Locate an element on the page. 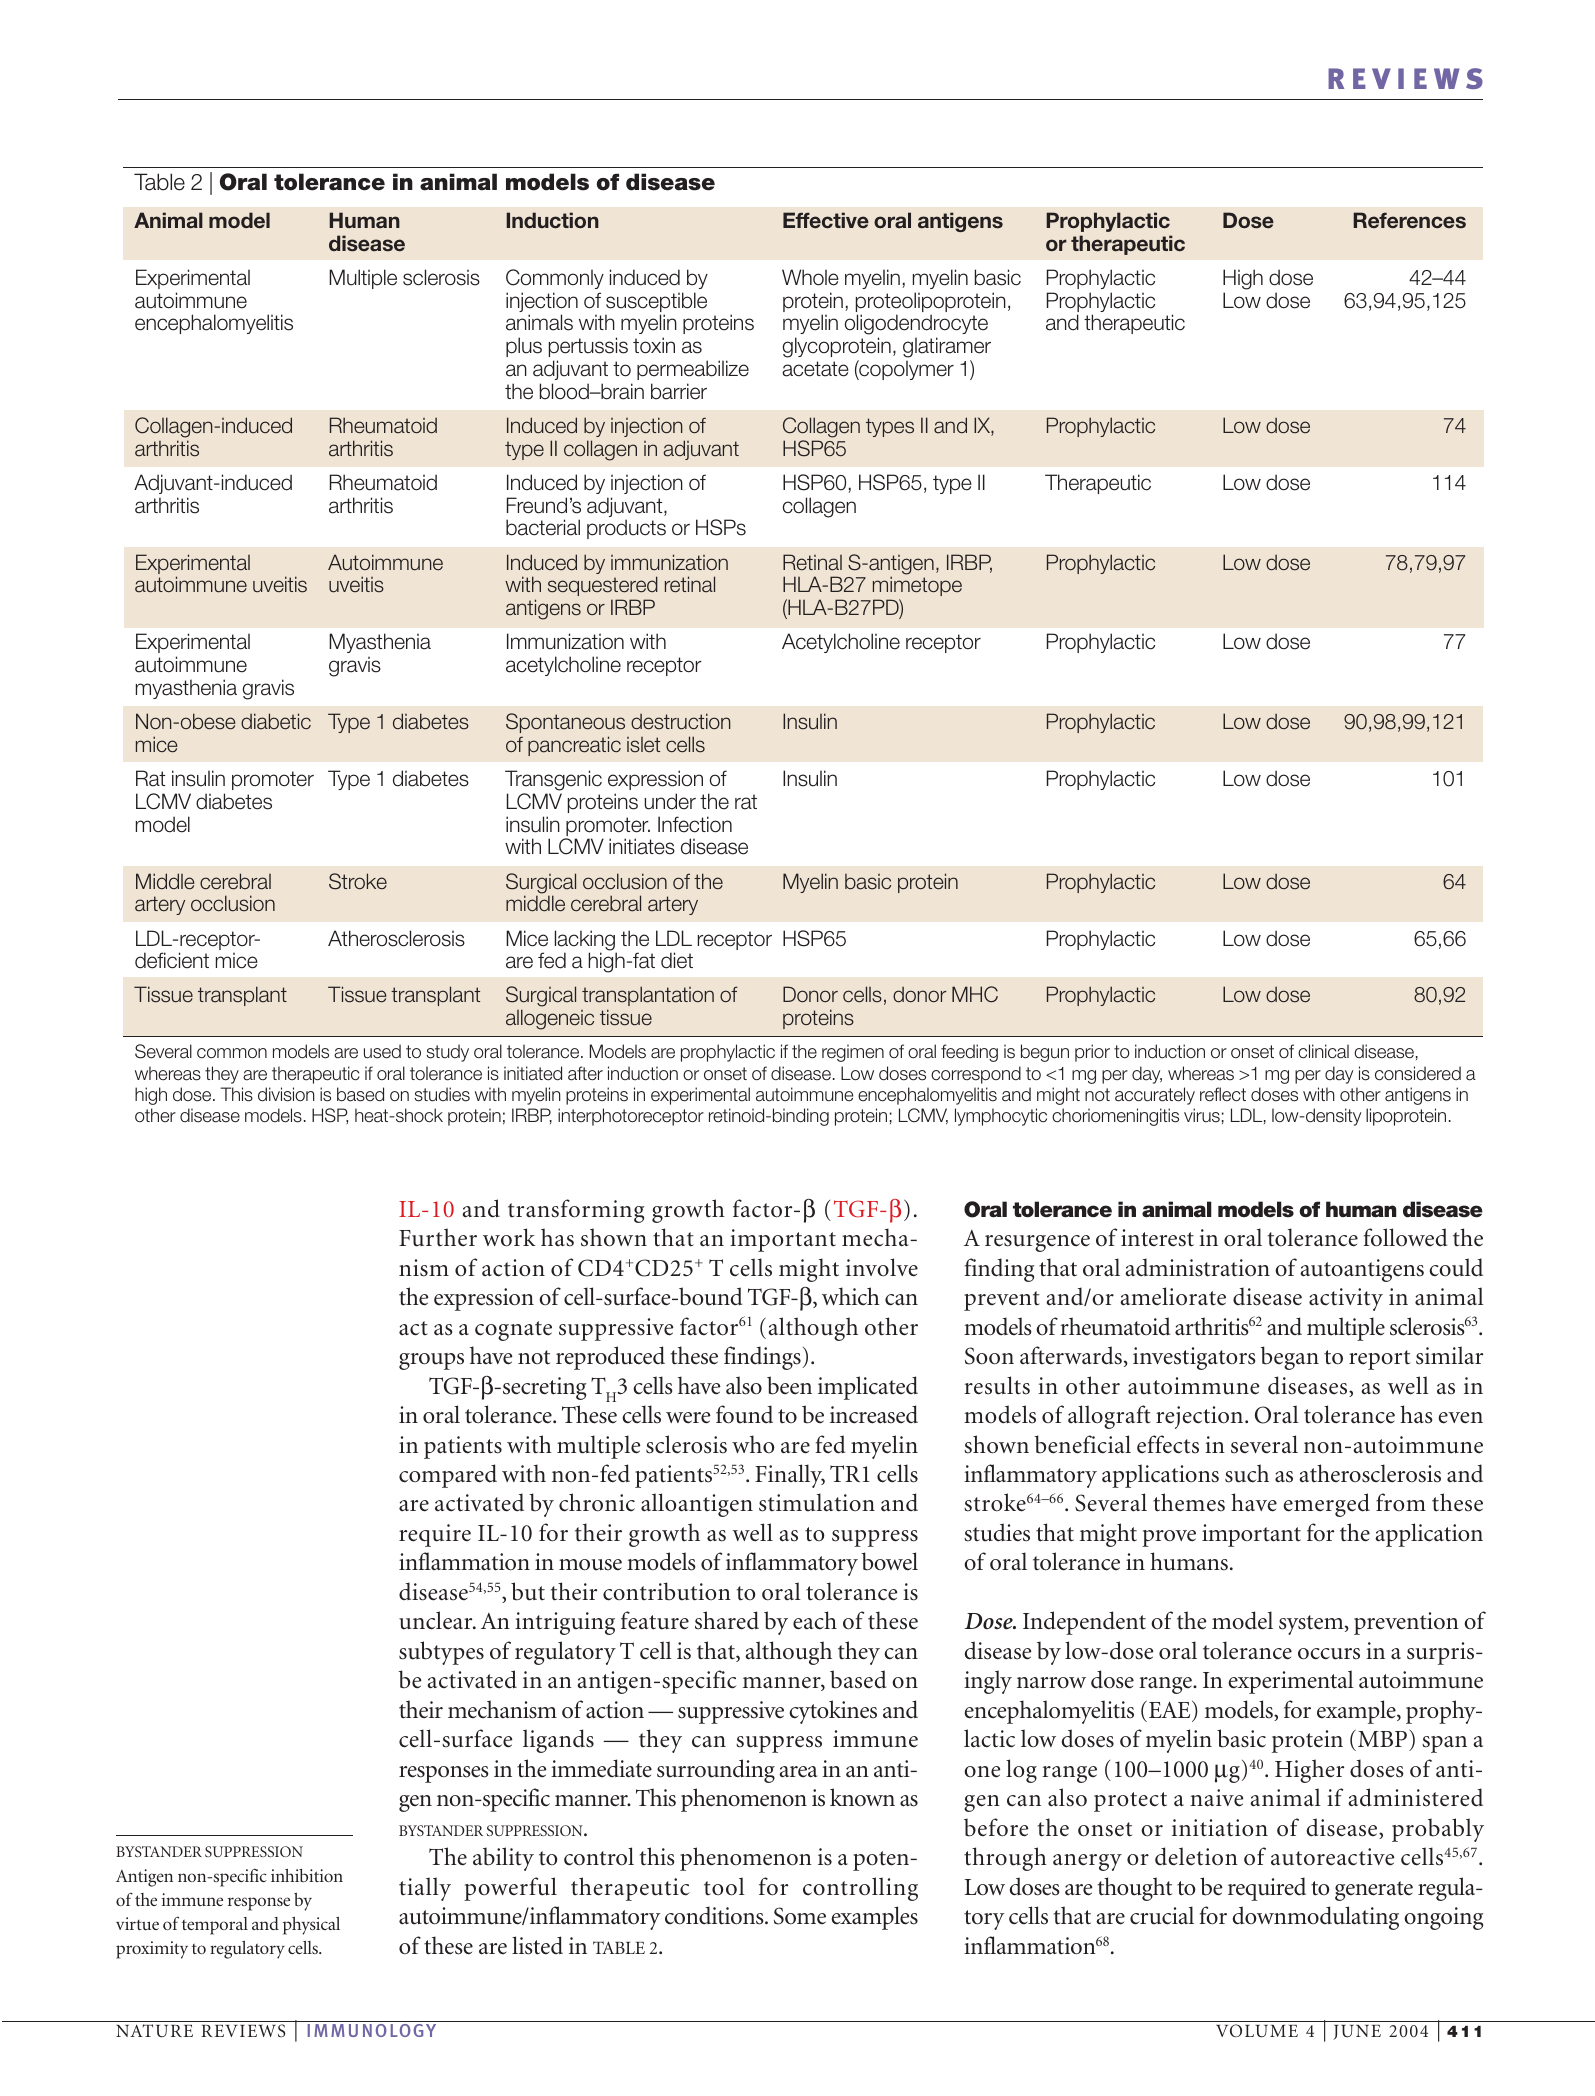  References is located at coordinates (1409, 220).
